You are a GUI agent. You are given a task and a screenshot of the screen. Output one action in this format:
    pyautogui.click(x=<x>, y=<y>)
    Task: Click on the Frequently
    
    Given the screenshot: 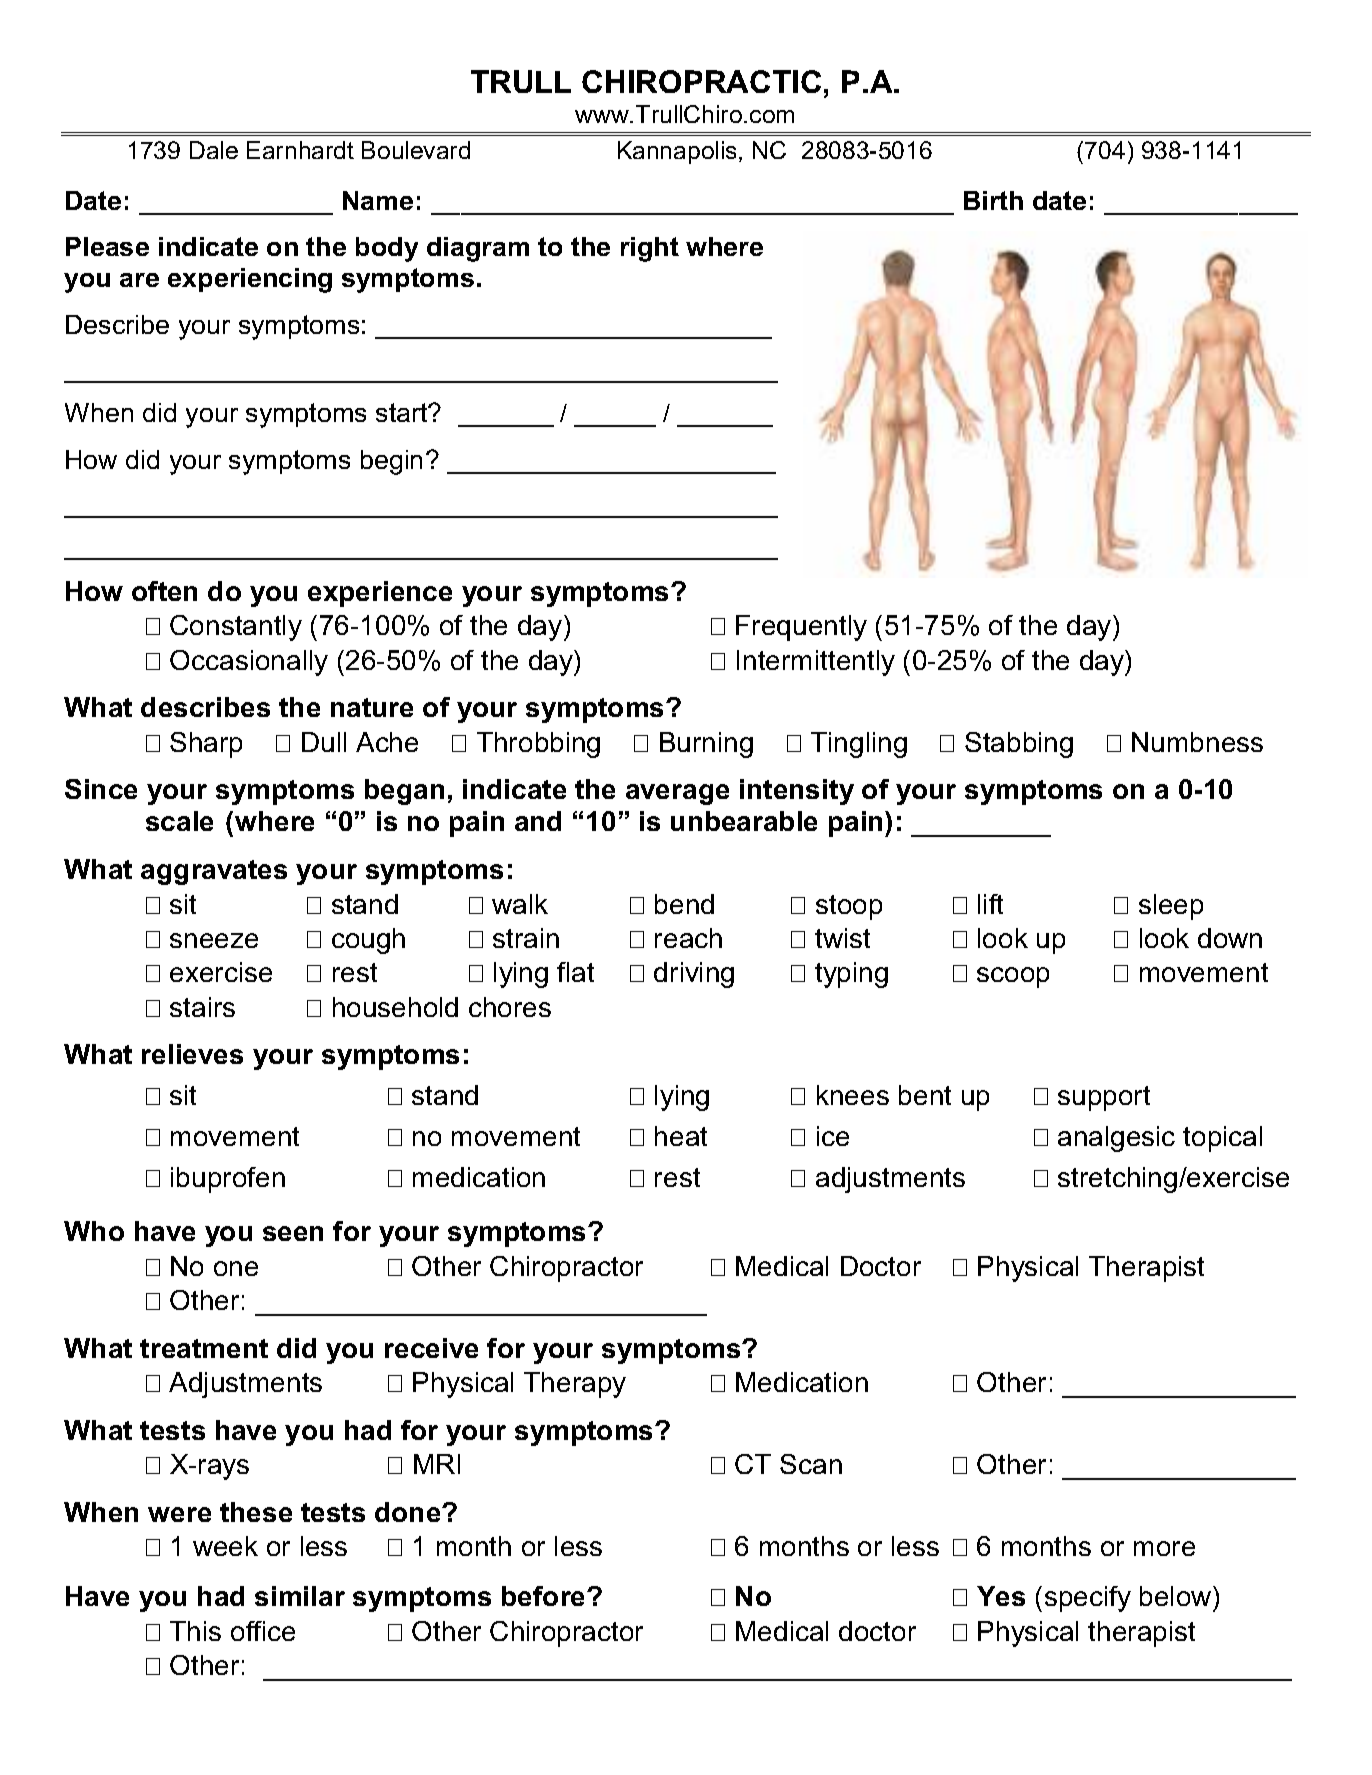 What is the action you would take?
    pyautogui.click(x=801, y=628)
